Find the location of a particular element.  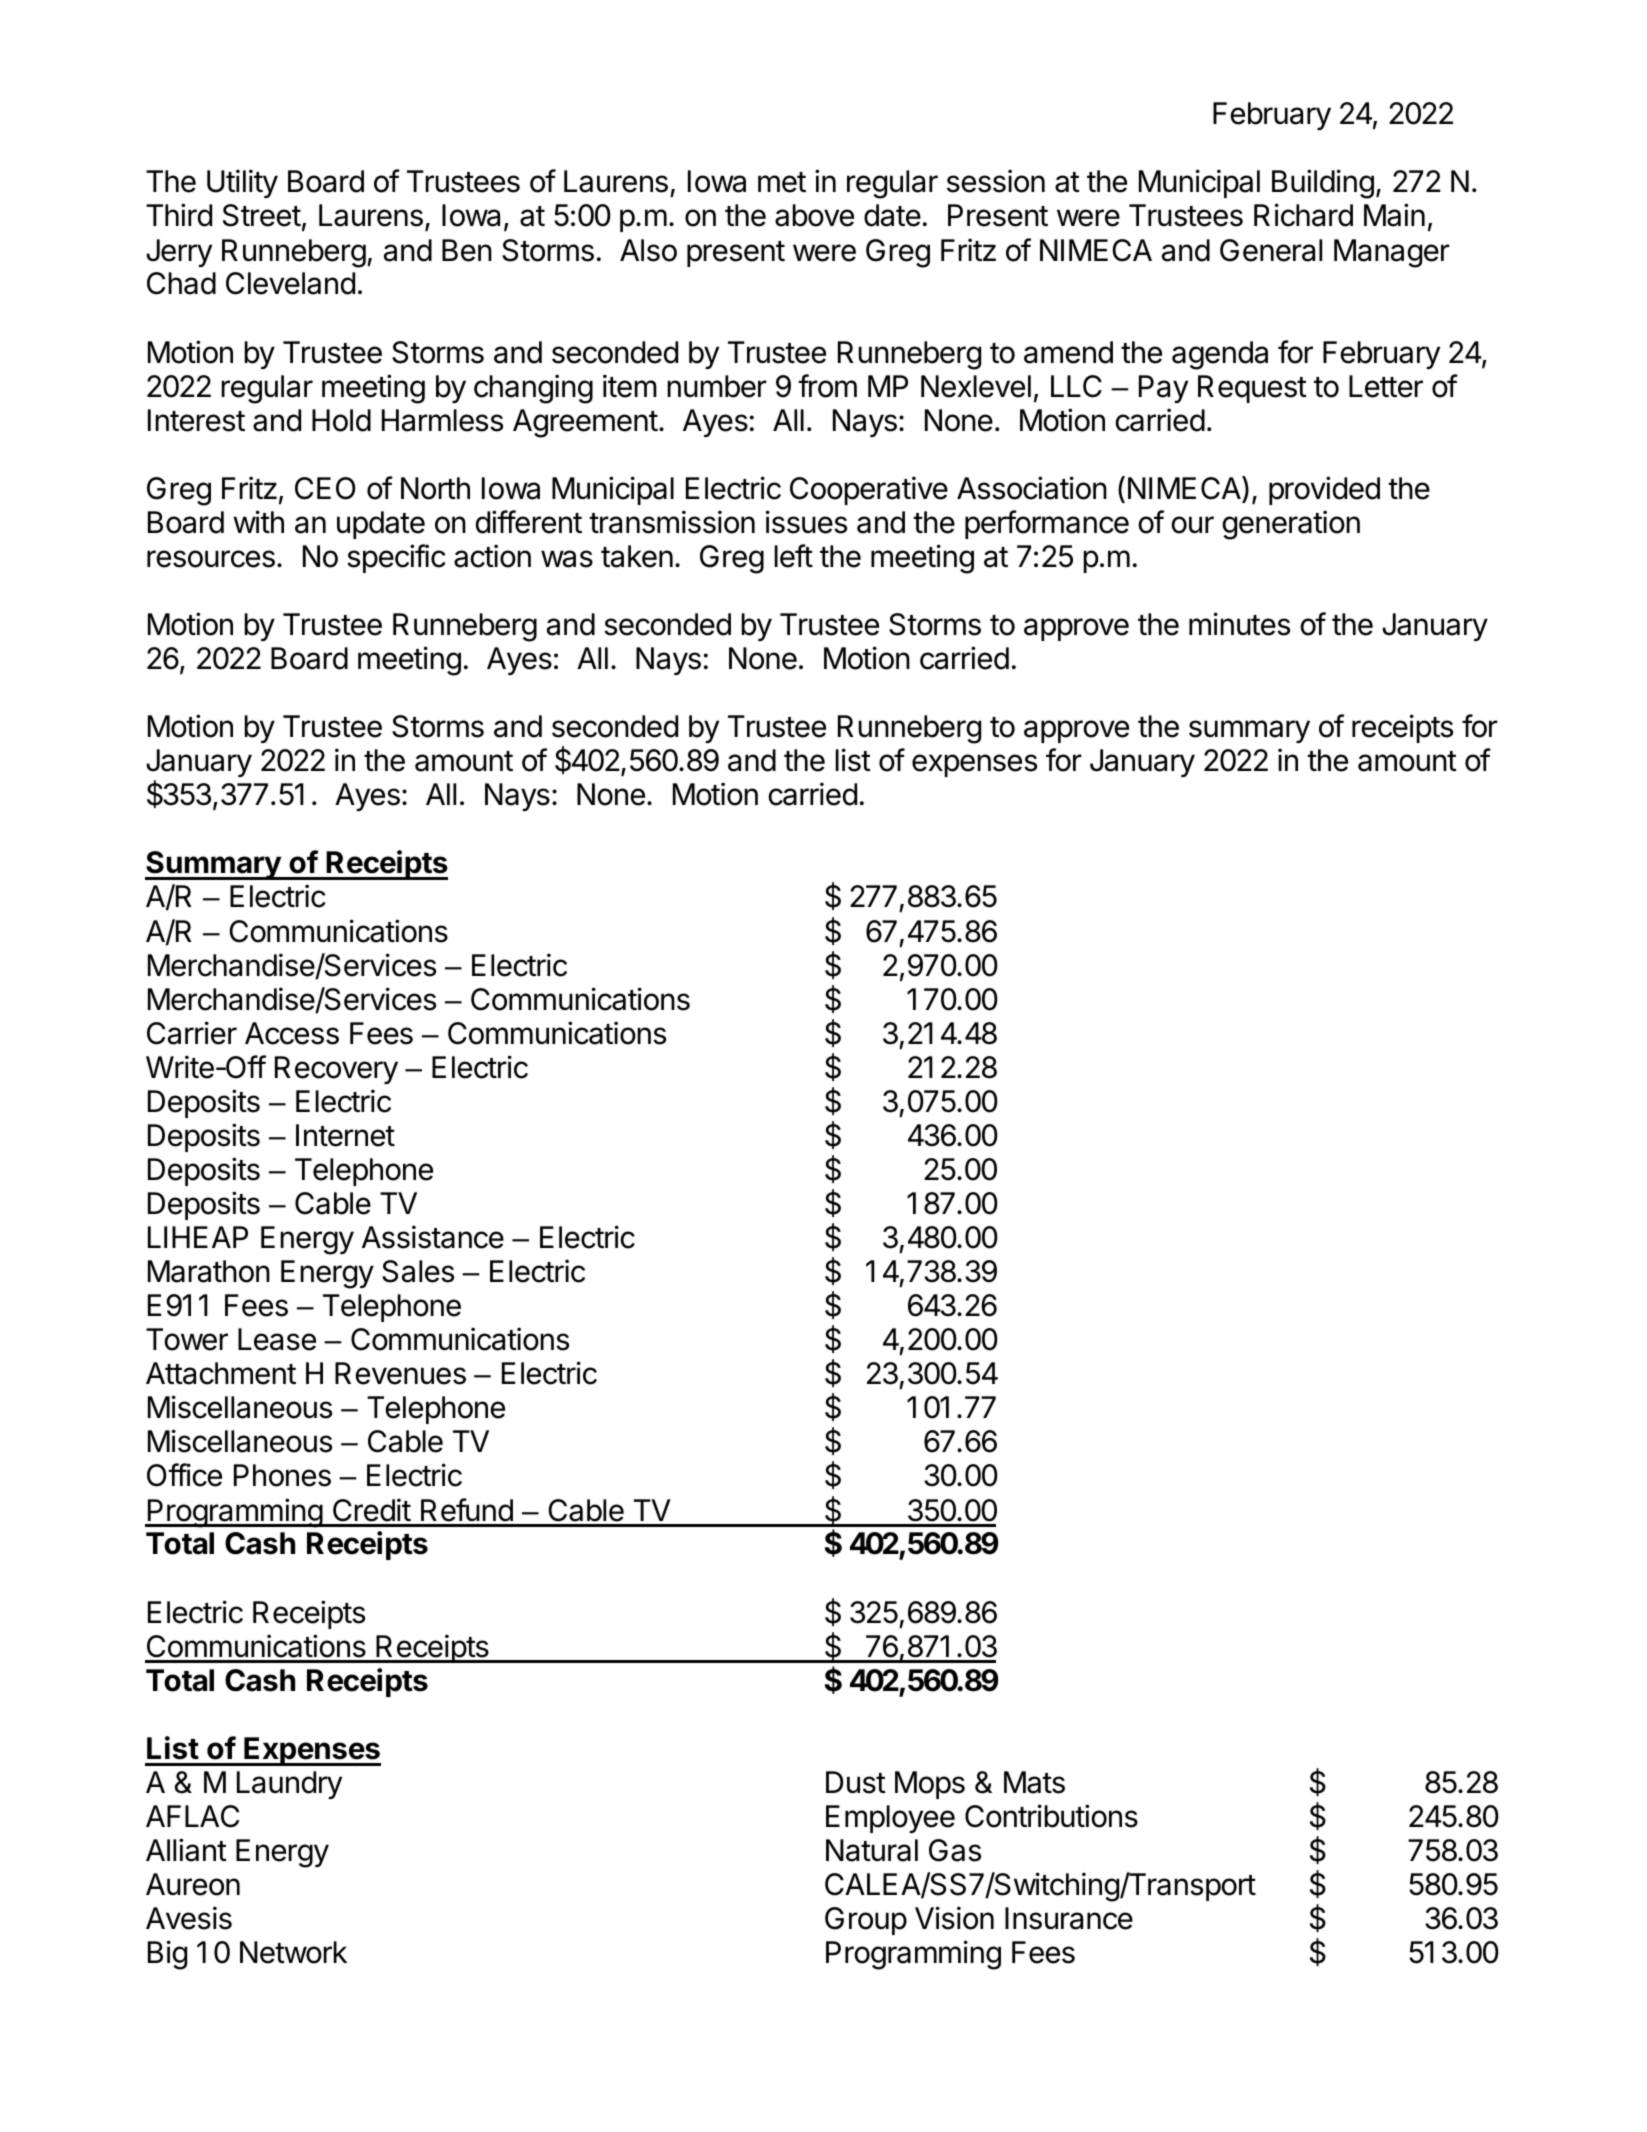

Street is located at coordinates (262, 215).
